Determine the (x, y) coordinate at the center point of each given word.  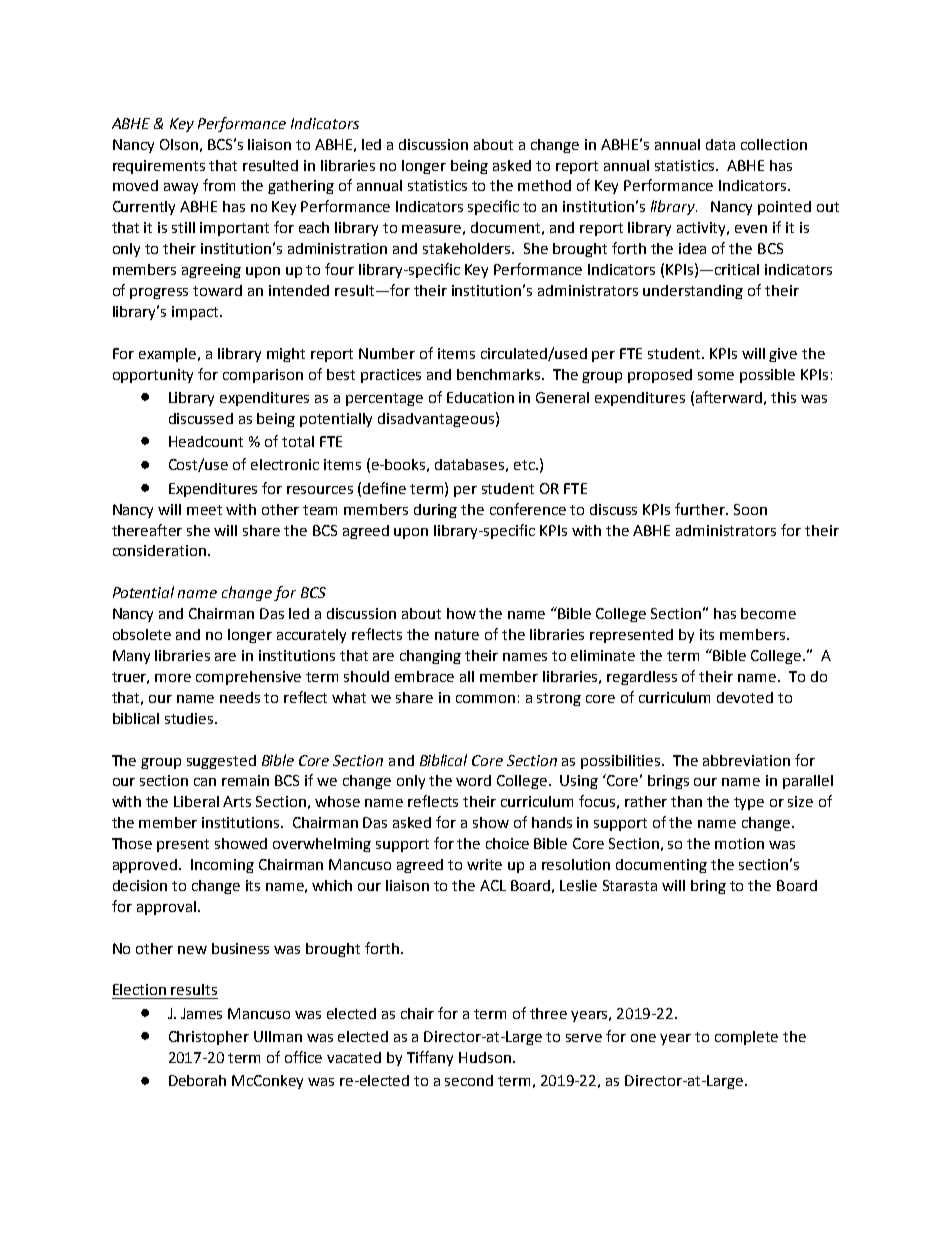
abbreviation (746, 760)
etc (525, 465)
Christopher (209, 1038)
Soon (750, 509)
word (473, 780)
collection (774, 144)
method (544, 185)
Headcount (206, 441)
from (219, 185)
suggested (221, 762)
